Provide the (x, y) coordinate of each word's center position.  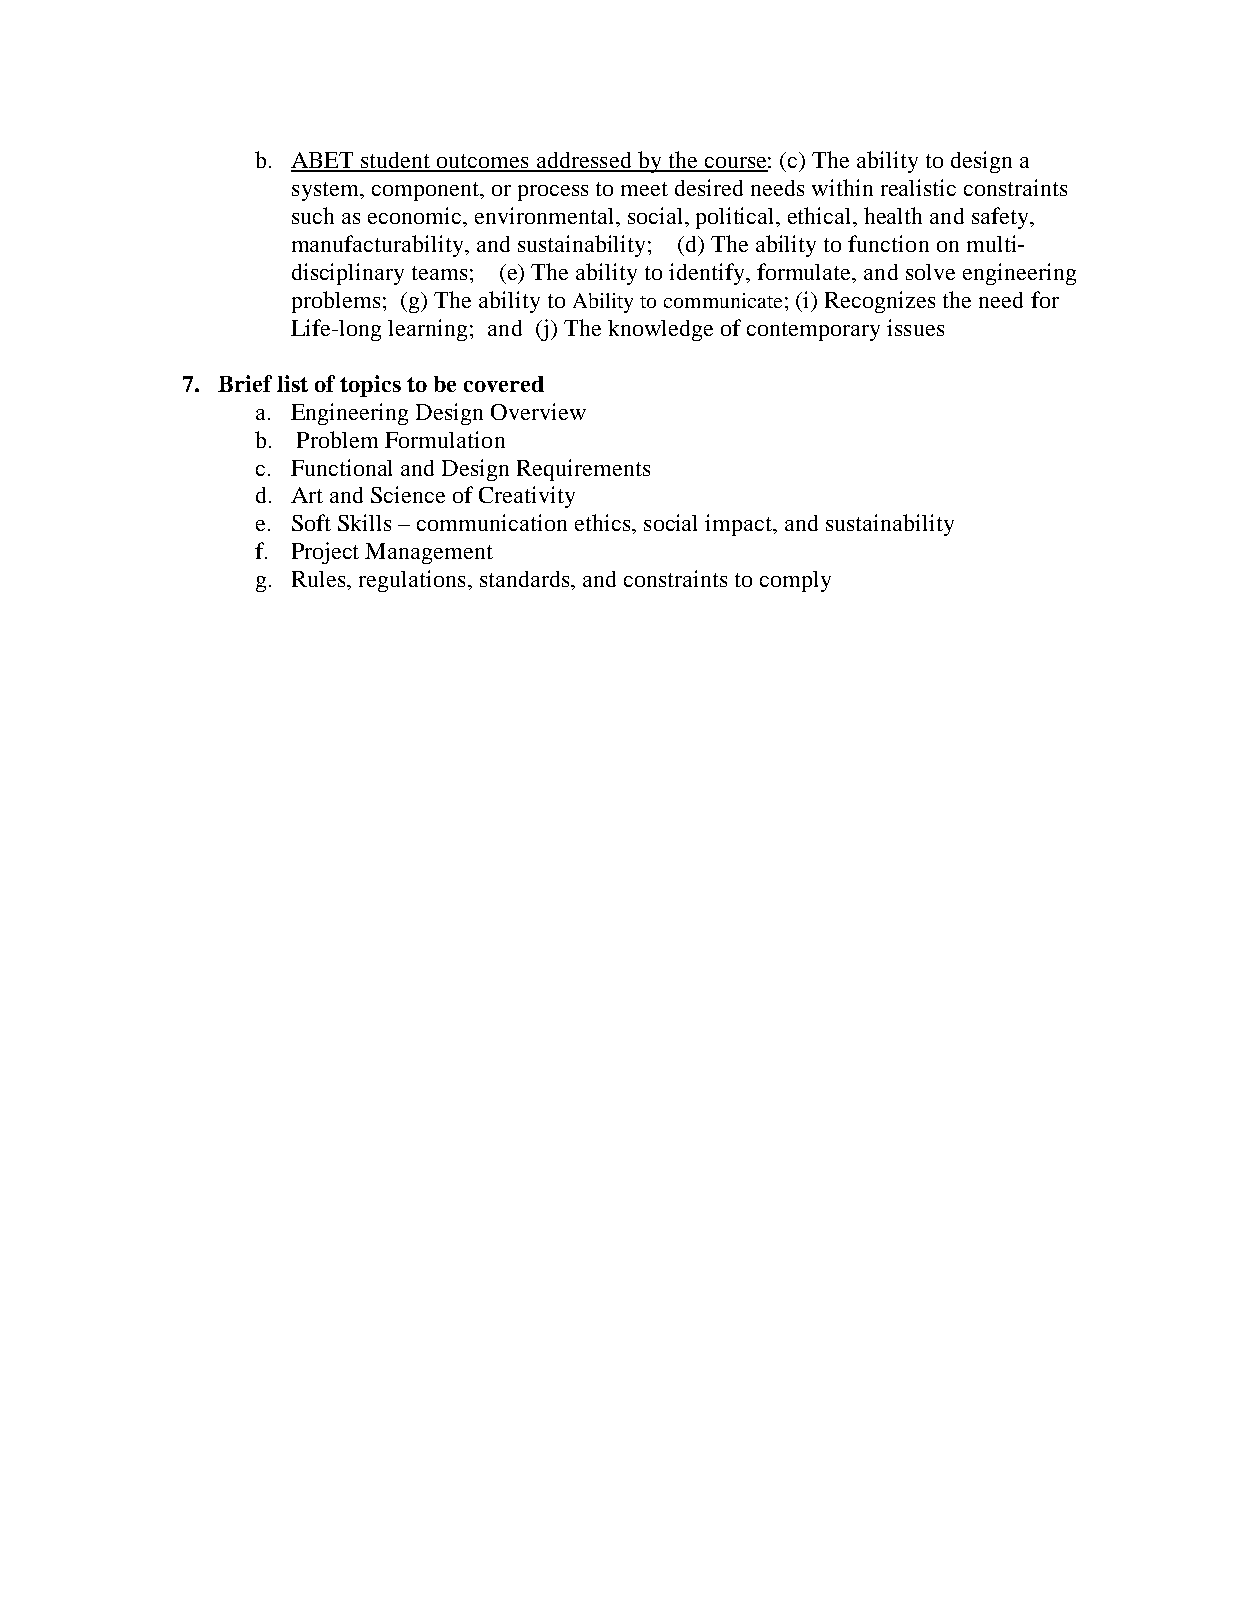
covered (504, 384)
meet (644, 189)
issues (915, 327)
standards (526, 579)
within (842, 187)
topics (370, 386)
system (326, 191)
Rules (320, 579)
